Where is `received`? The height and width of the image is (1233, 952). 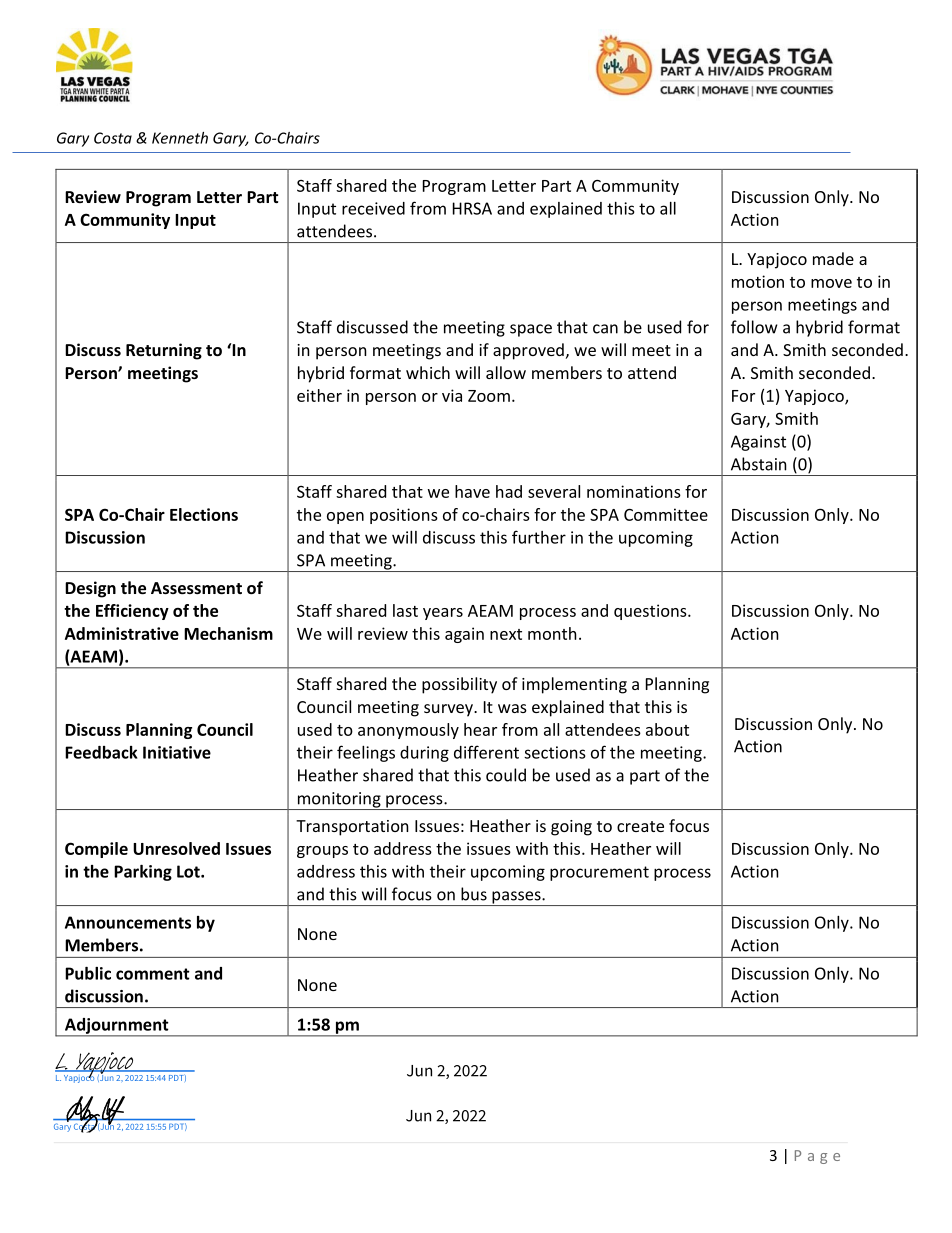
received is located at coordinates (373, 208).
